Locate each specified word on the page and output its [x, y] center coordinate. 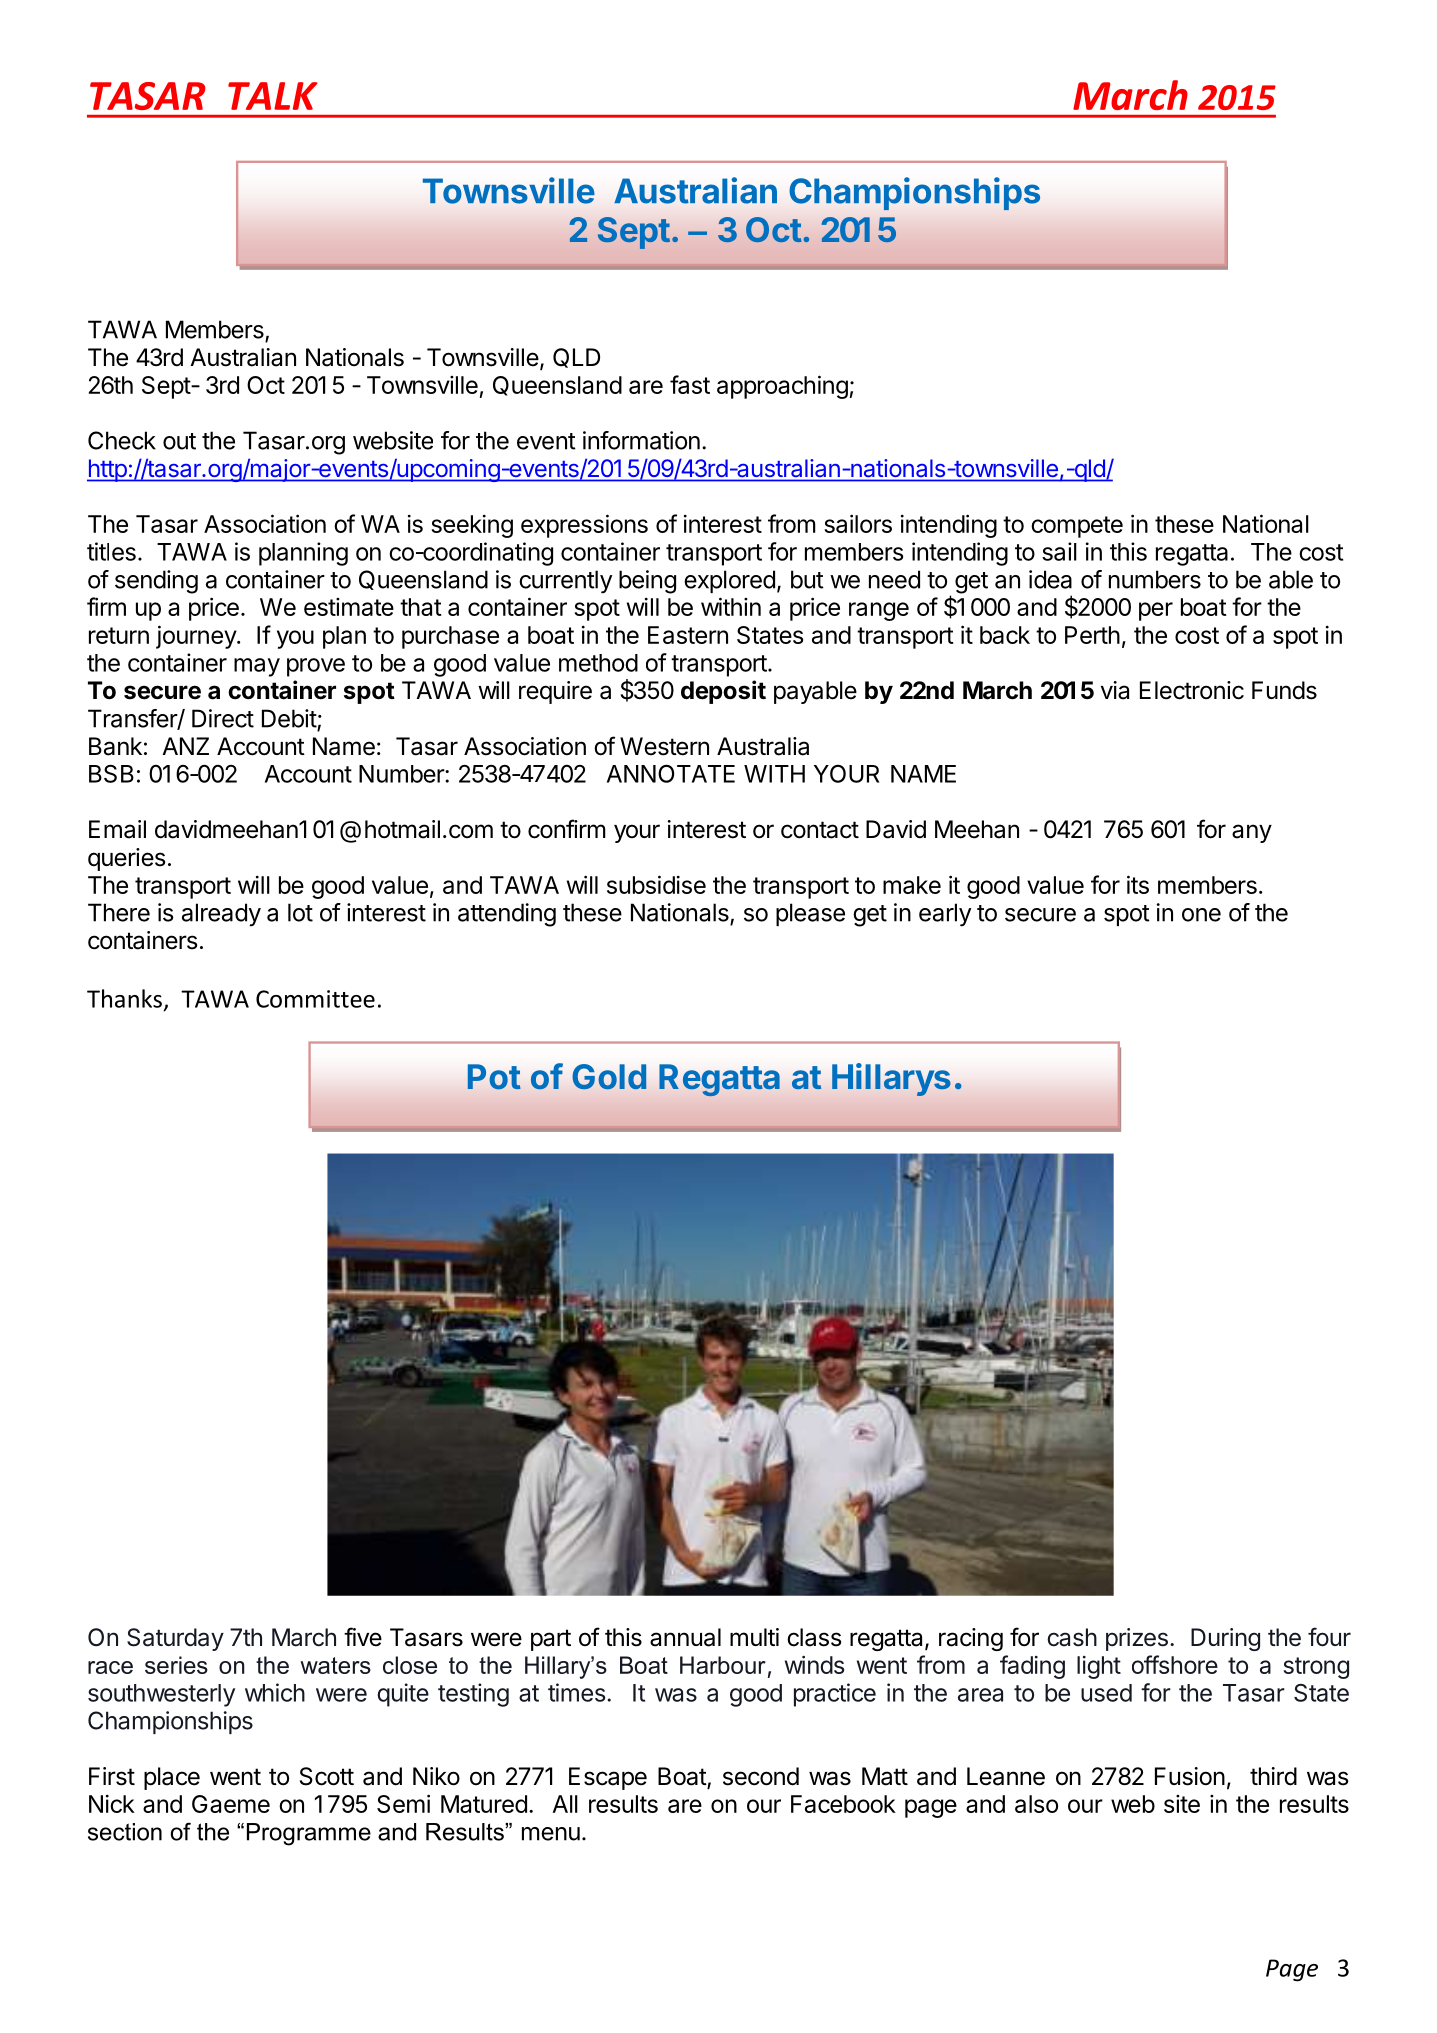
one [1201, 915]
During [1225, 1639]
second [761, 1776]
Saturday [175, 1639]
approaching [782, 387]
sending [156, 582]
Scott [327, 1776]
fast [690, 384]
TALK [273, 96]
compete [1077, 527]
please [810, 914]
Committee [315, 999]
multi [754, 1637]
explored [729, 581]
